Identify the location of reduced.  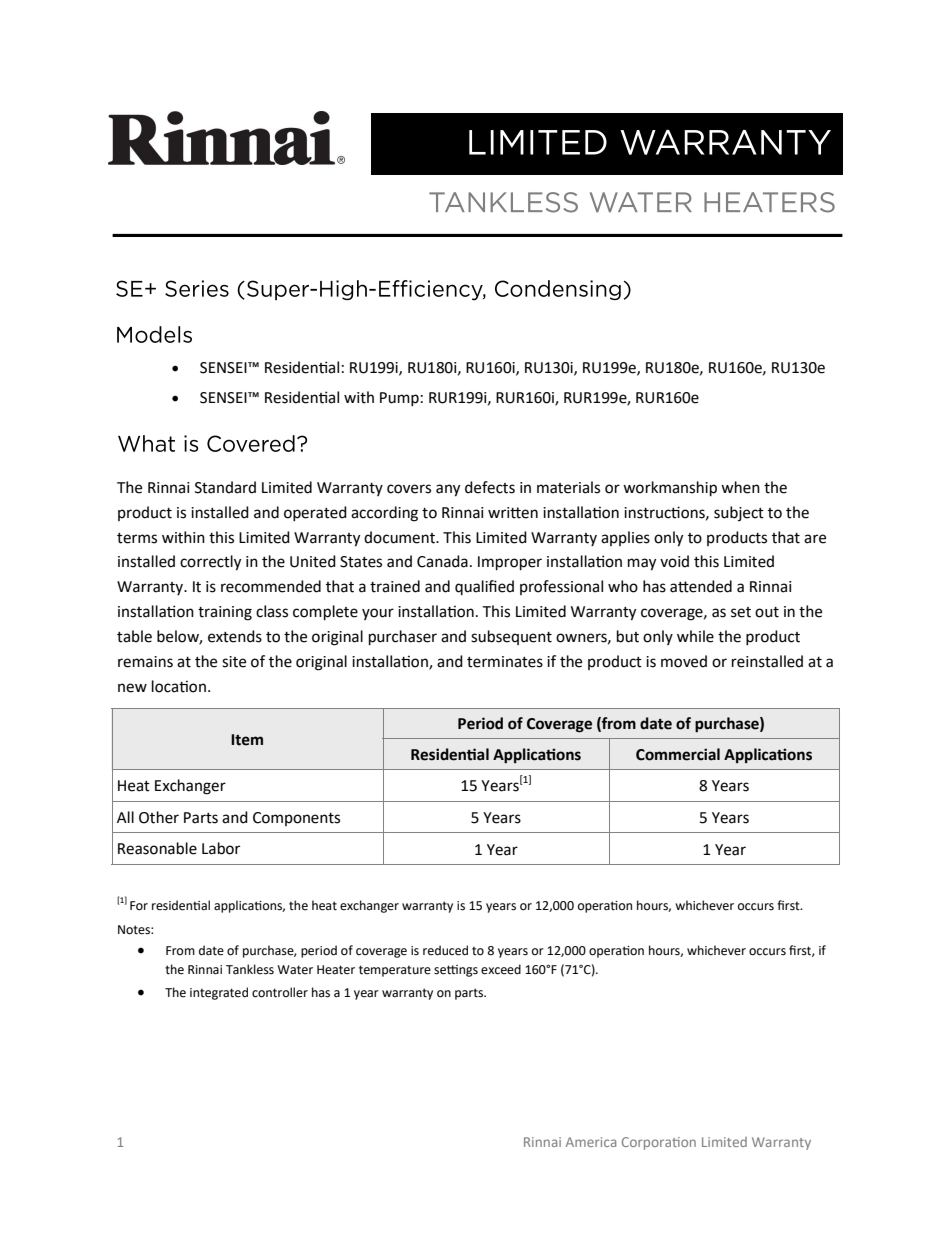
(445, 950).
